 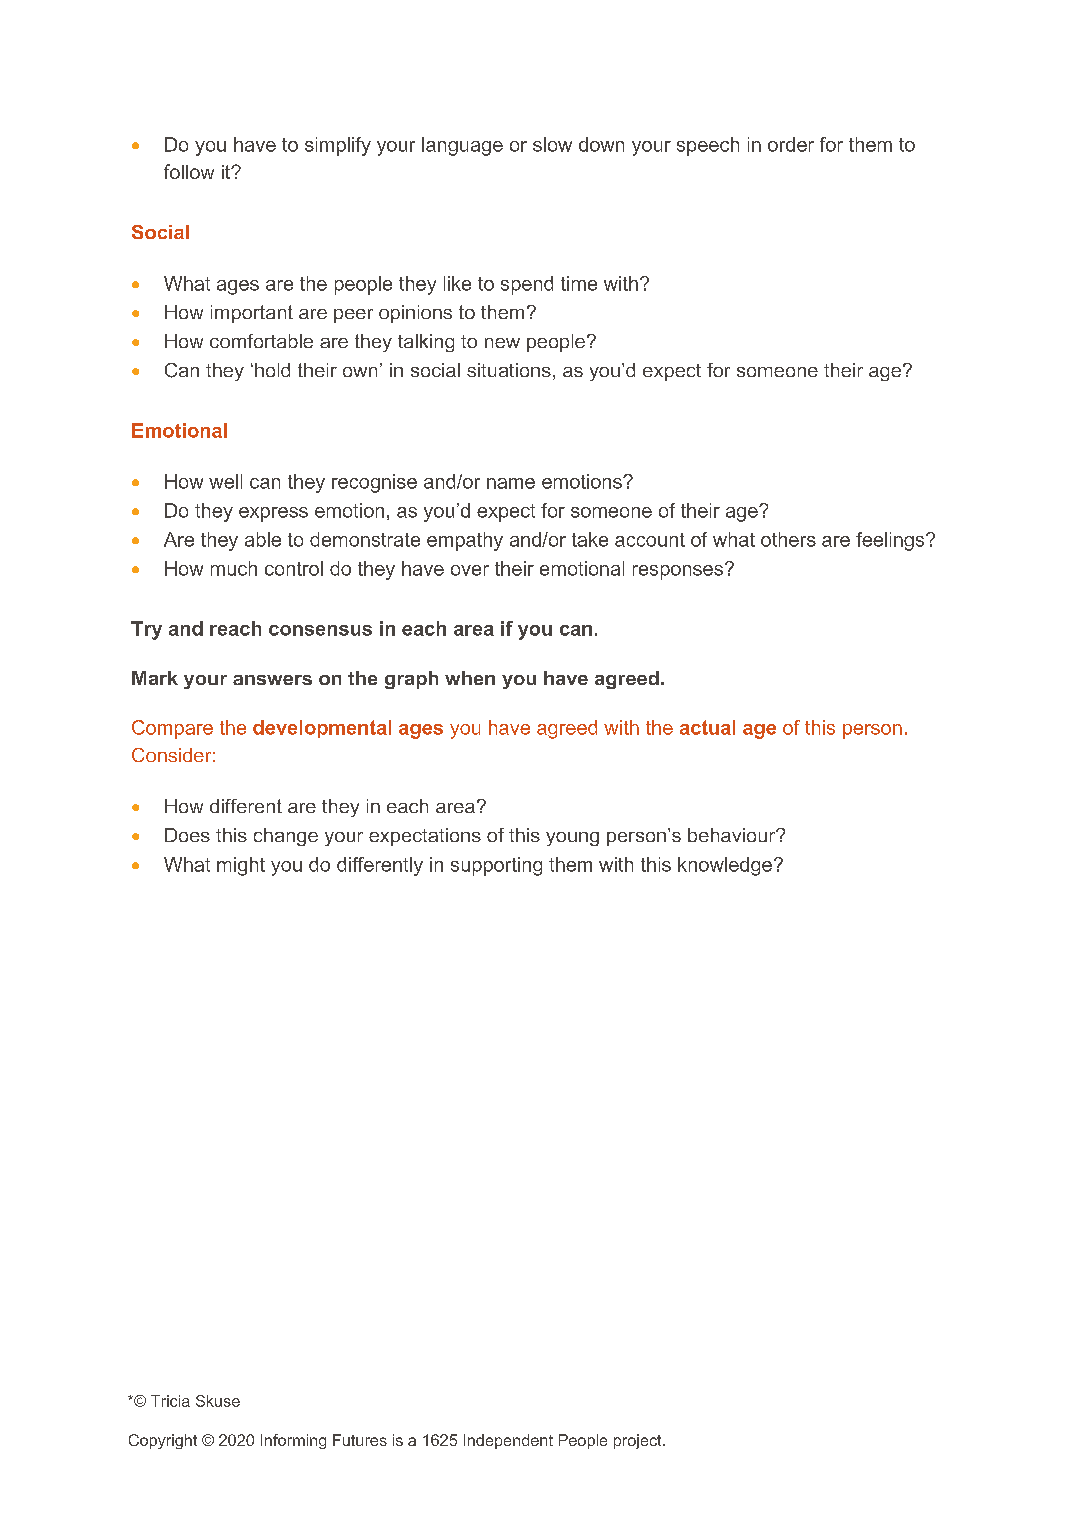 I want to click on over, so click(x=470, y=570).
